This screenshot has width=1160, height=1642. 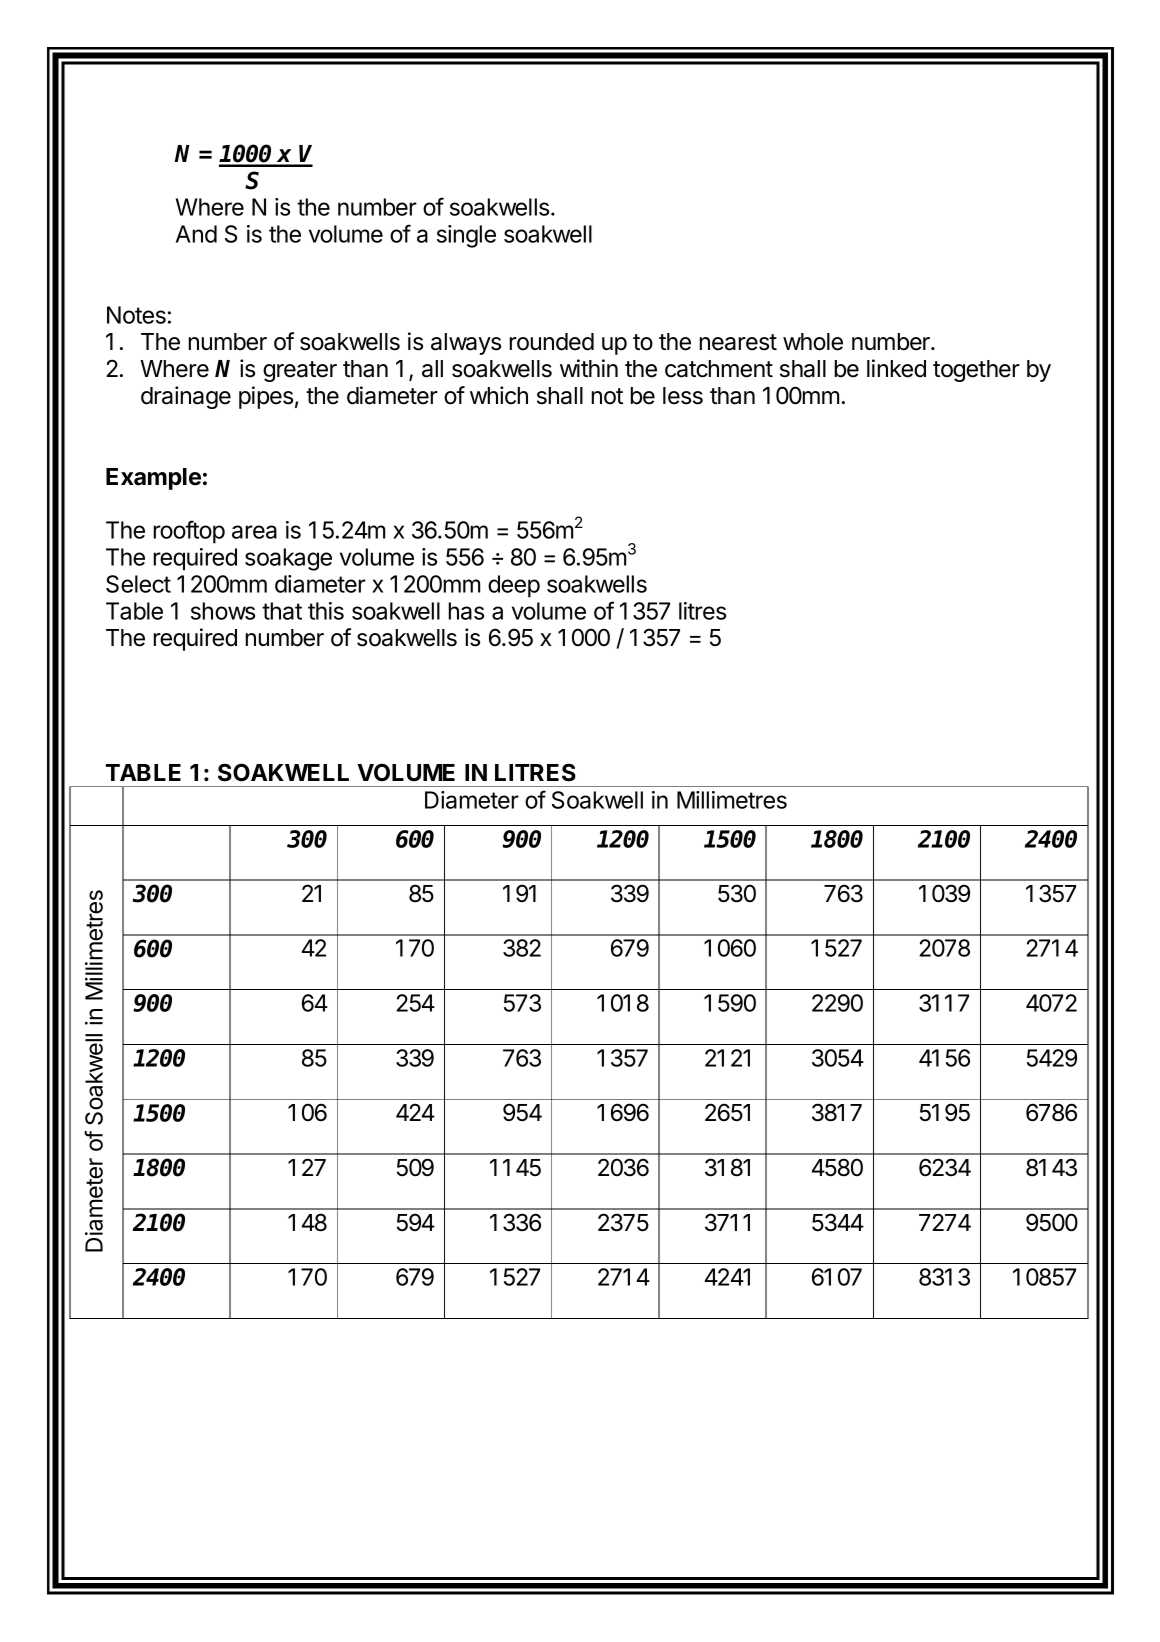 I want to click on whole, so click(x=813, y=342).
